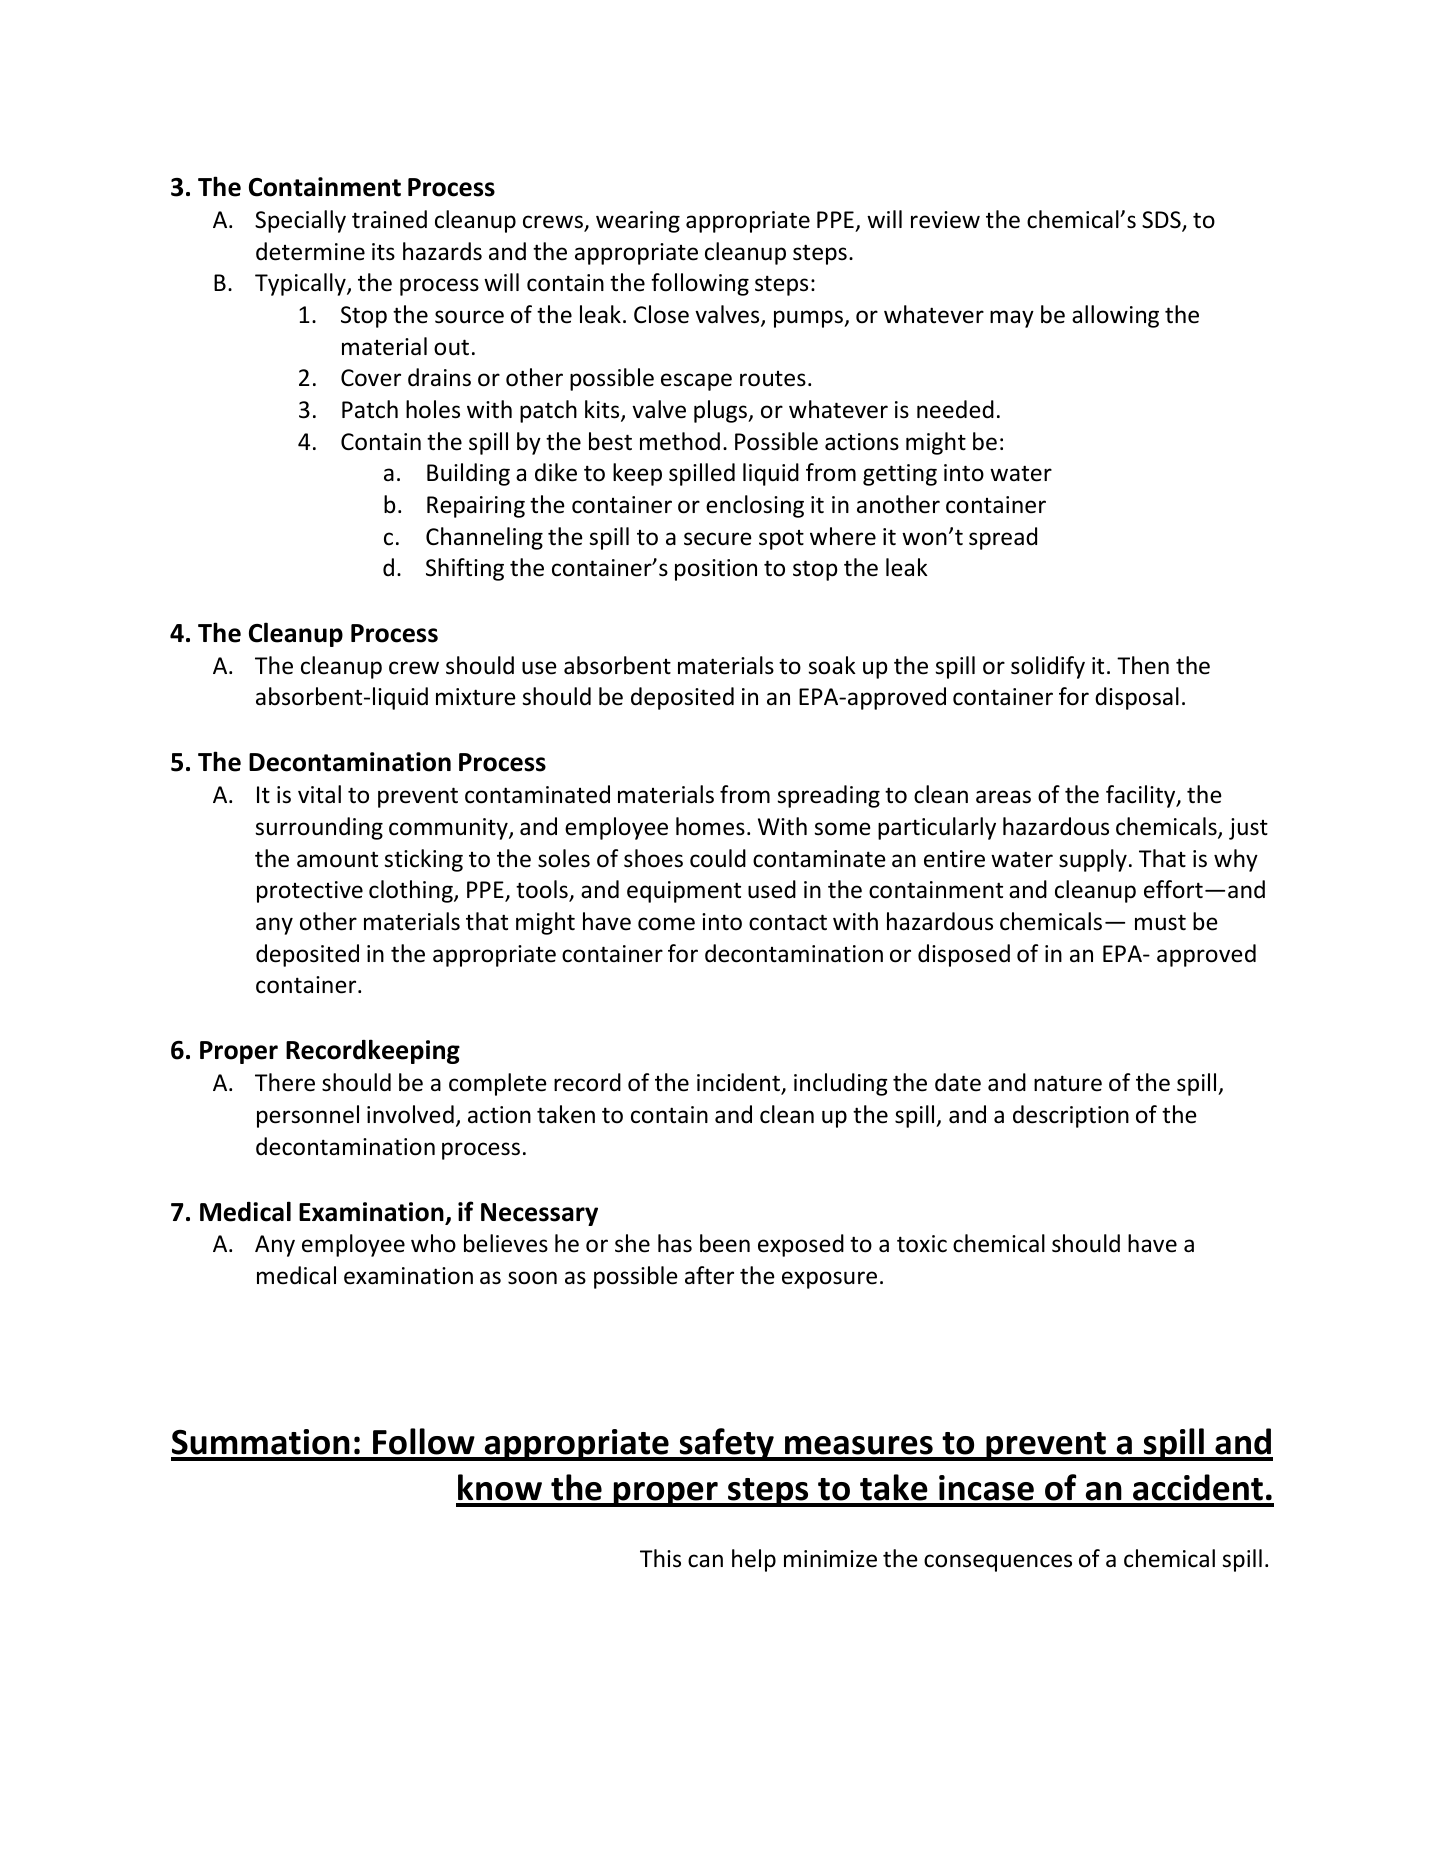 The image size is (1445, 1869). What do you see at coordinates (809, 319) in the document?
I see `pumps` at bounding box center [809, 319].
